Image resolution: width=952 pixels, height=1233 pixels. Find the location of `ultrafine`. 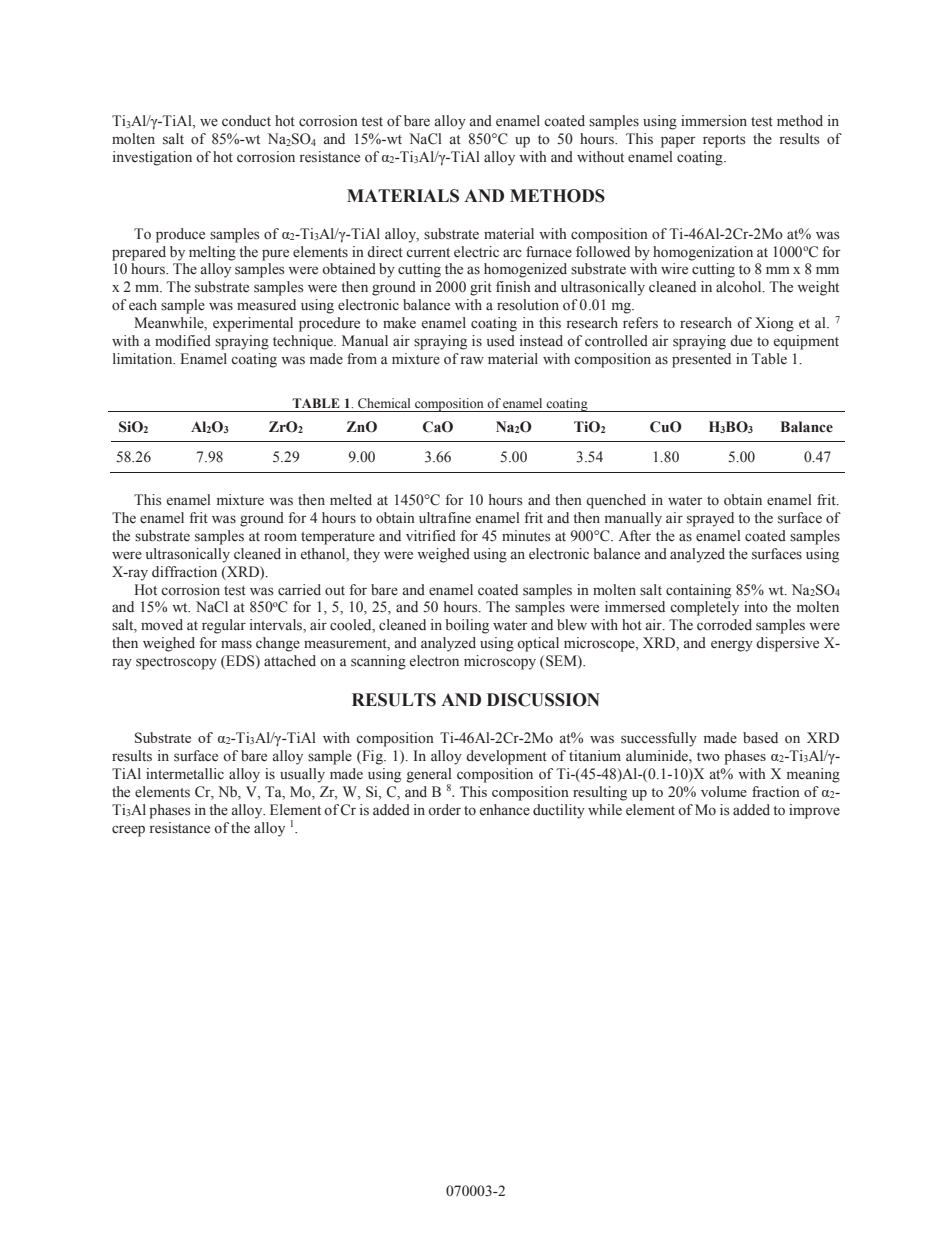

ultrafine is located at coordinates (445, 517).
